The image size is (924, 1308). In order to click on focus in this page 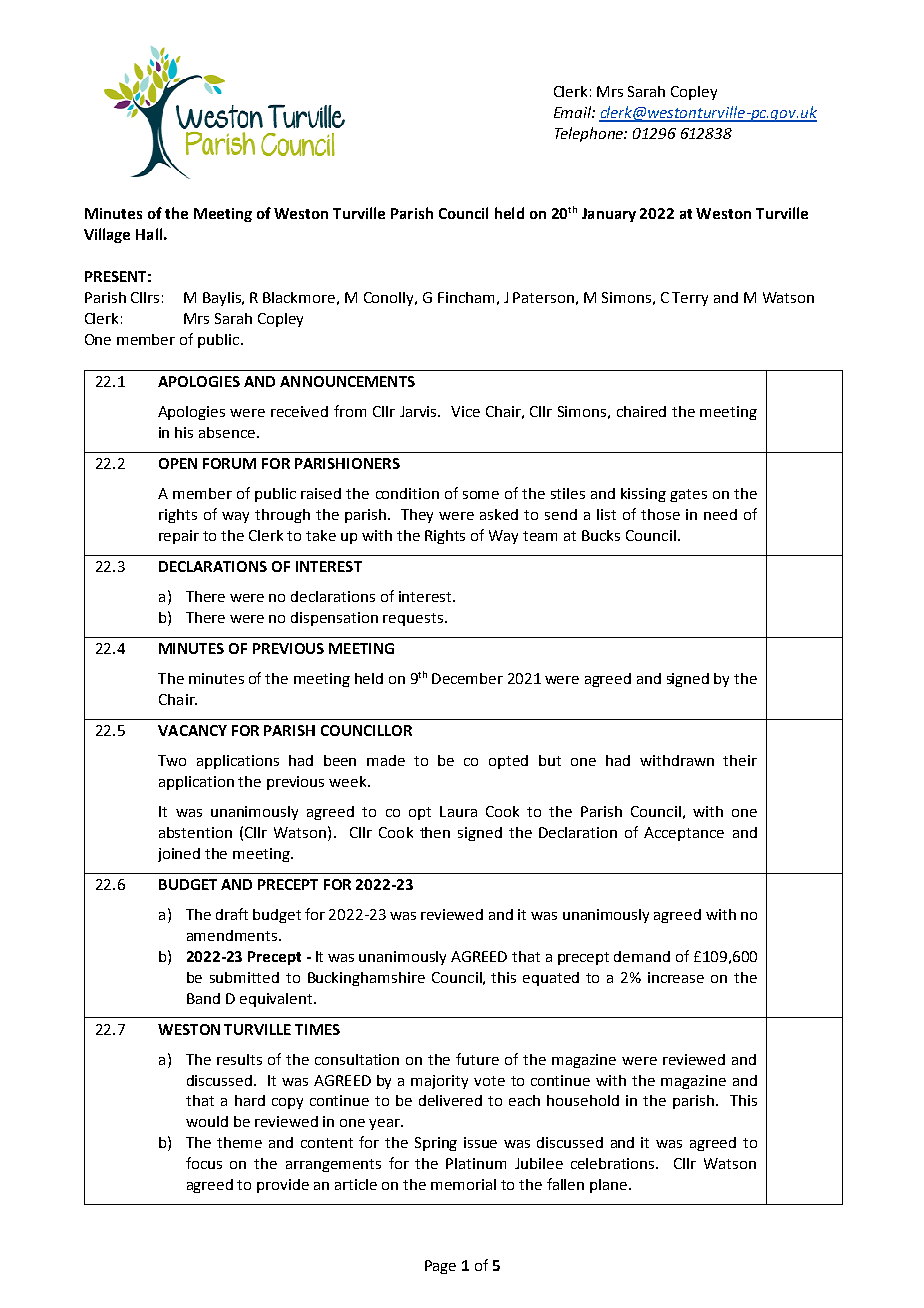, I will do `click(204, 1163)`.
